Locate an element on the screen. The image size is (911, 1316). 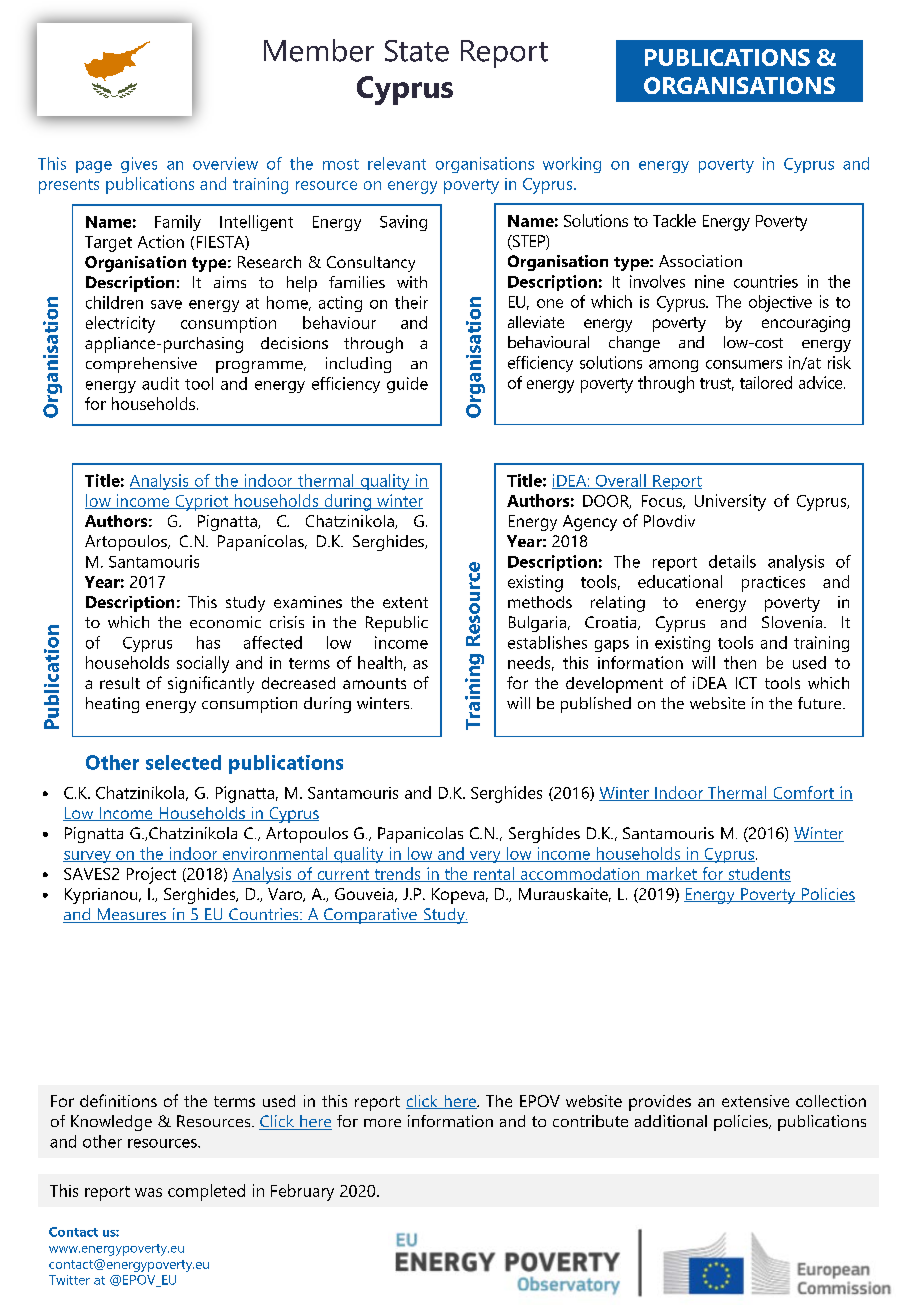
health is located at coordinates (380, 662).
